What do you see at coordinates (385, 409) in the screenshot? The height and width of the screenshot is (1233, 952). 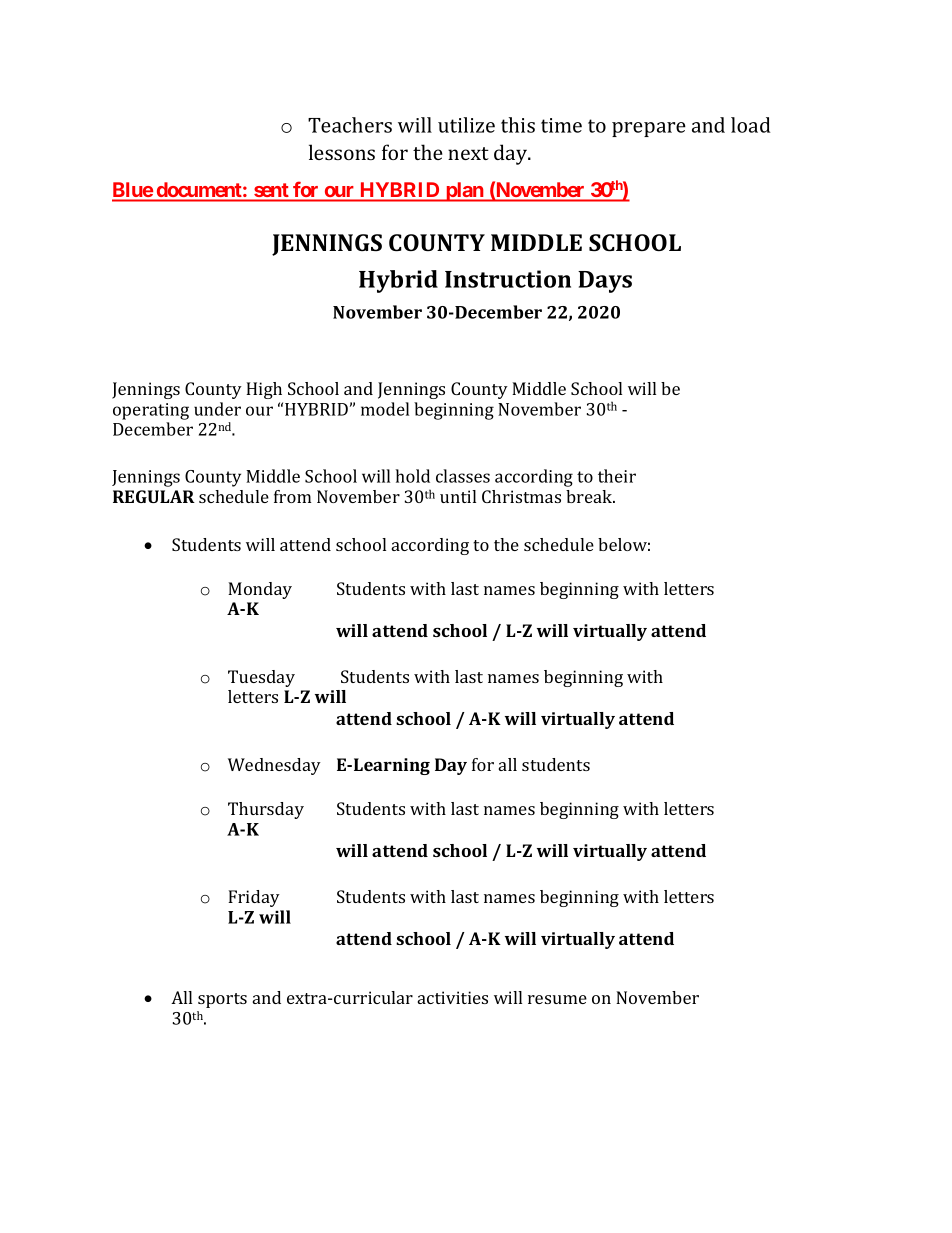 I see `model` at bounding box center [385, 409].
